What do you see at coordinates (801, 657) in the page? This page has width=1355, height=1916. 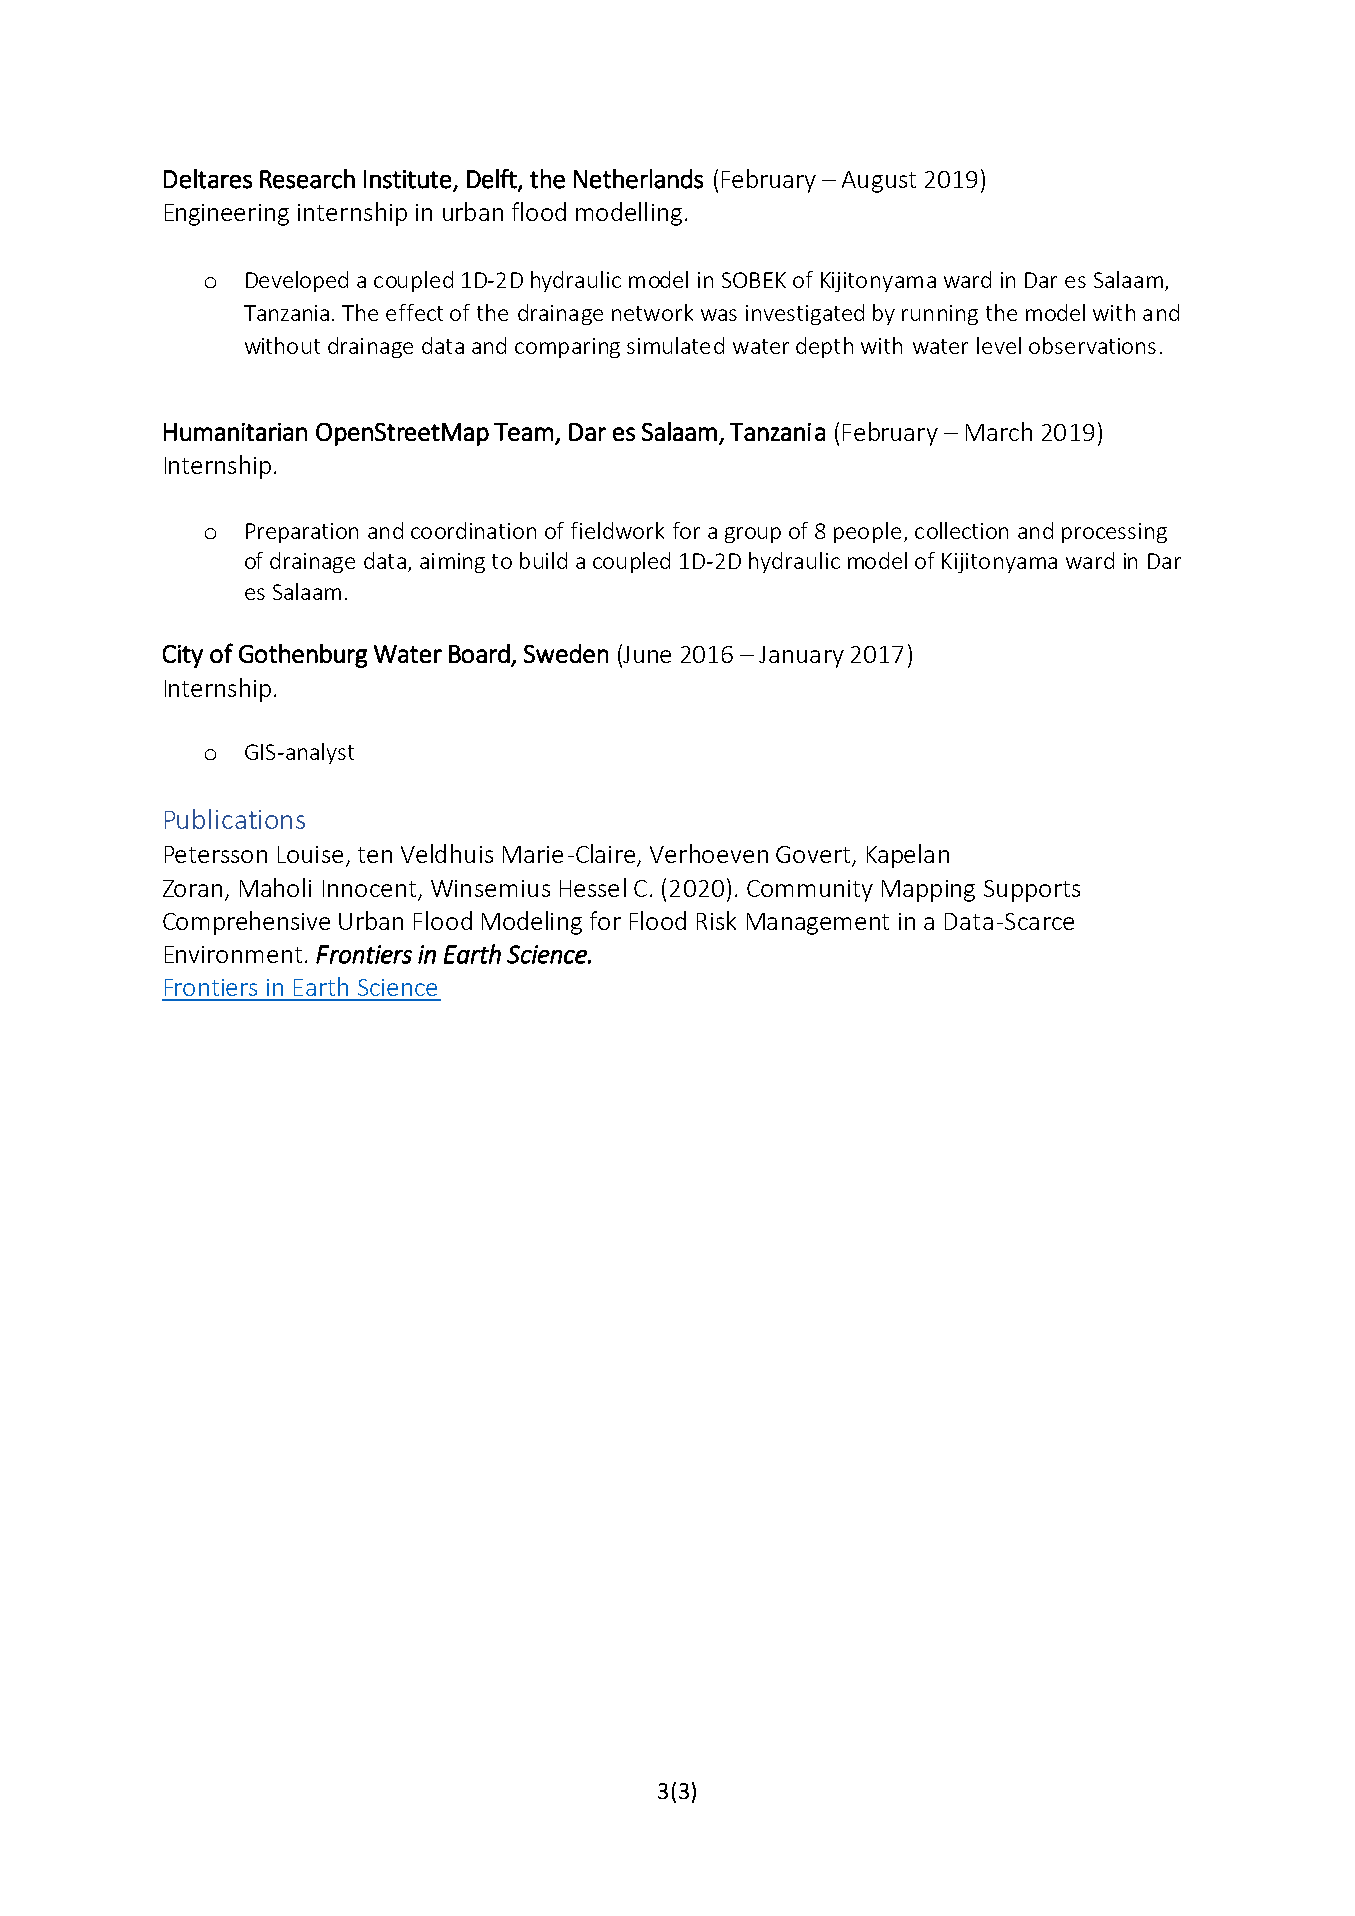 I see `January` at bounding box center [801, 657].
